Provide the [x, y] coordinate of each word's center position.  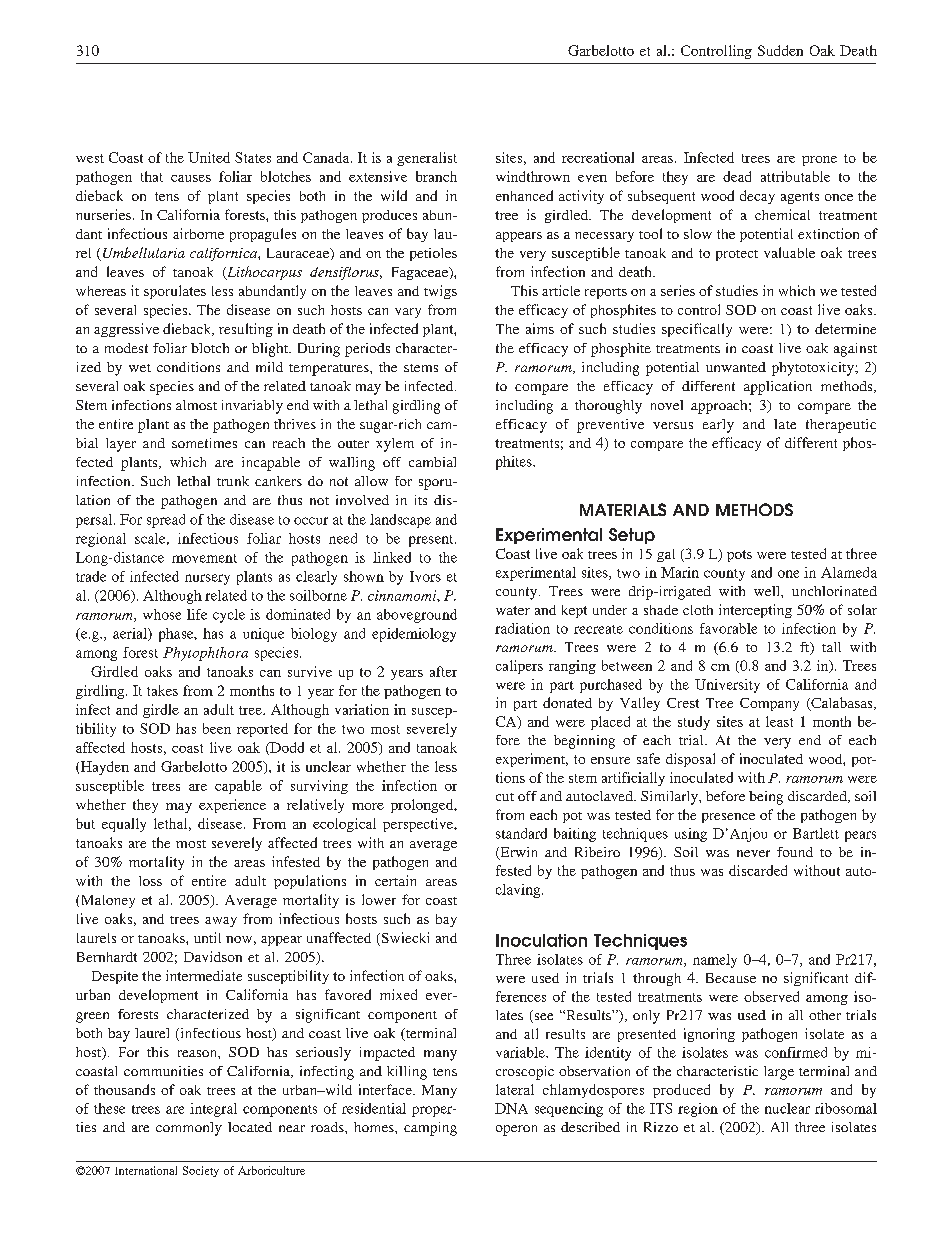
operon [516, 1130]
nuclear [787, 1108]
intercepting [755, 611]
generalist [427, 159]
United [209, 157]
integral [213, 1110]
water [513, 610]
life [197, 614]
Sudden [780, 50]
